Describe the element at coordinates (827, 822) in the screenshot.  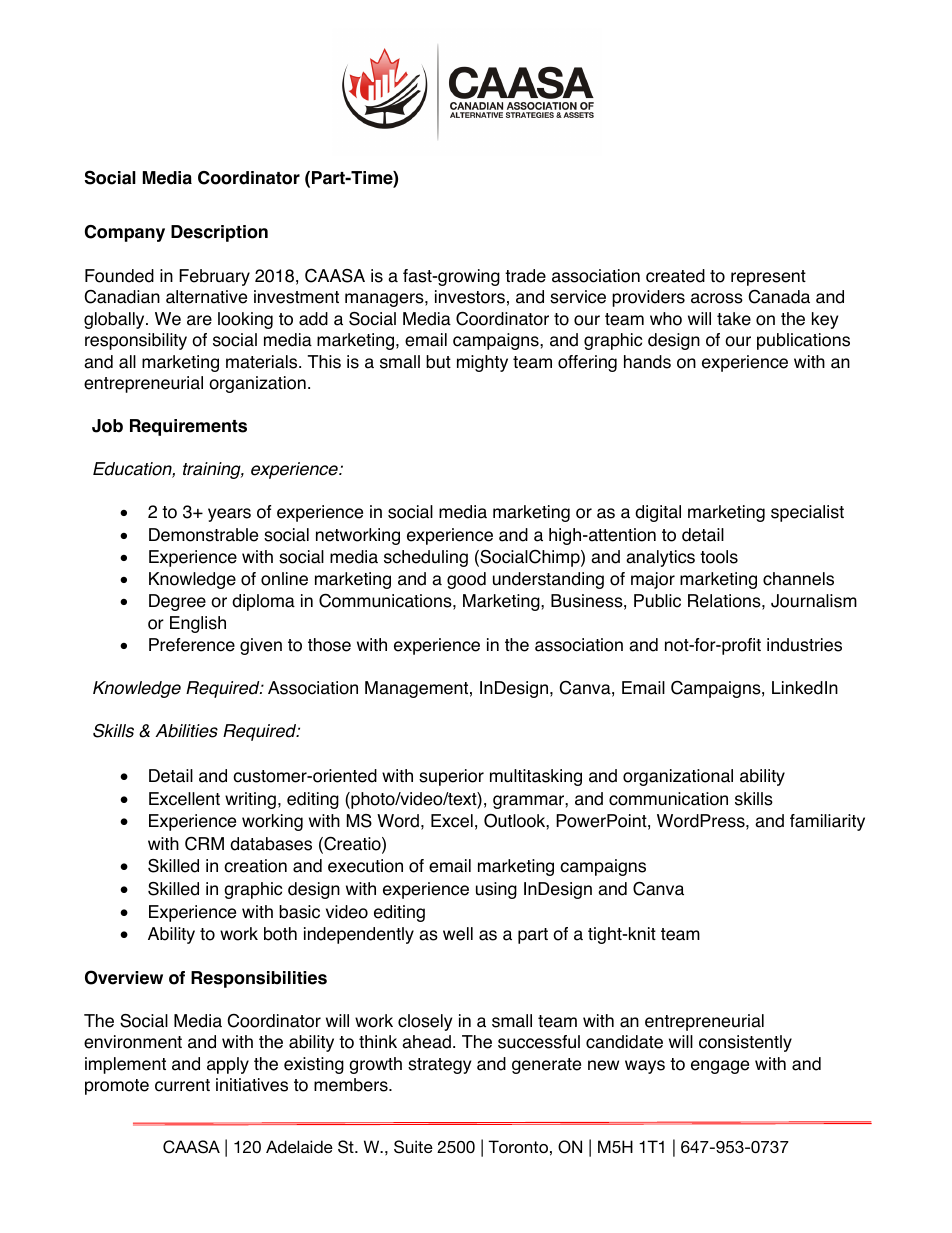
I see `familiarity` at that location.
